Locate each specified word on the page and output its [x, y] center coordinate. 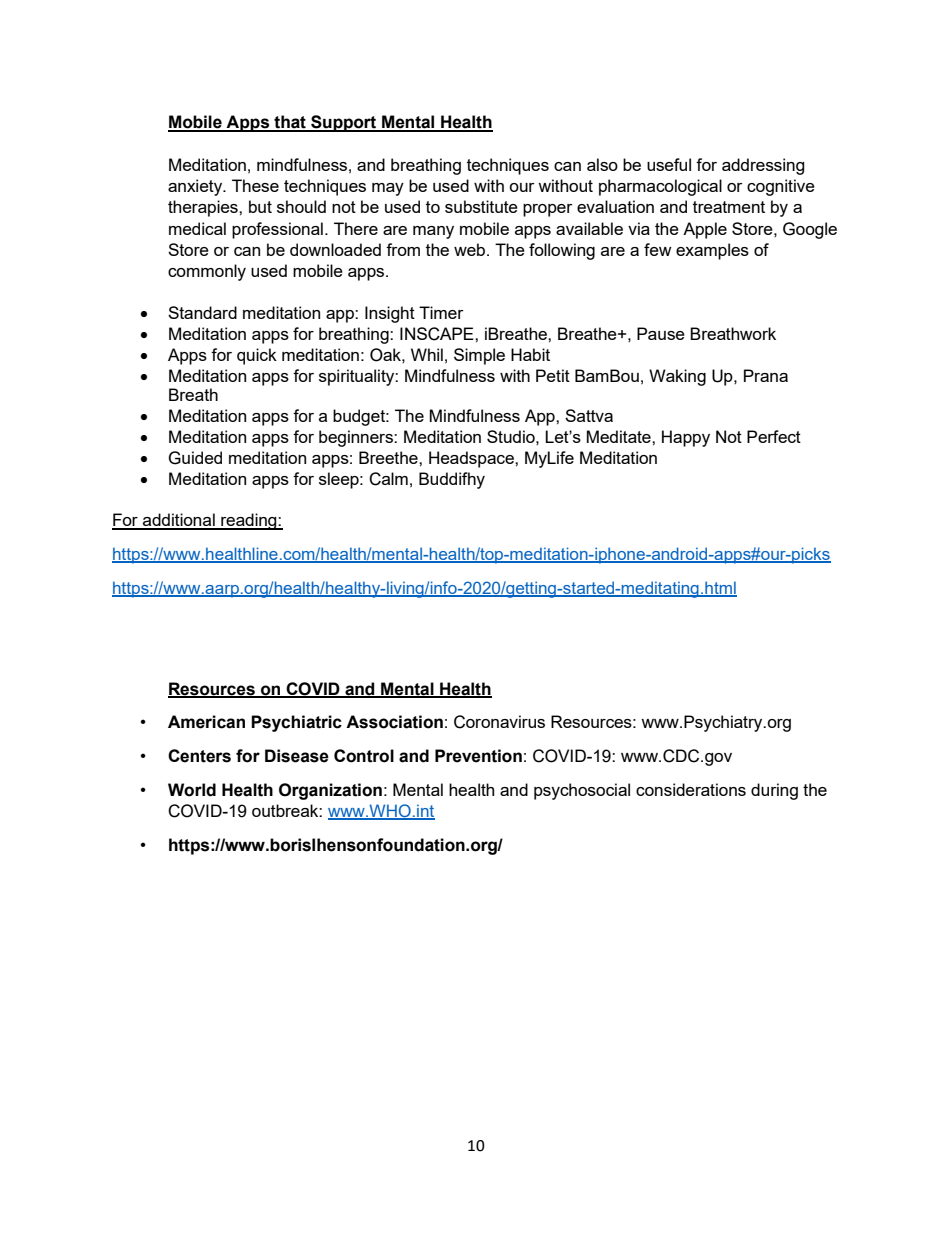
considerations [691, 789]
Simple [479, 356]
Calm [388, 479]
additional [179, 521]
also [602, 164]
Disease [297, 756]
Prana [766, 375]
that [290, 123]
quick [257, 356]
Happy [686, 438]
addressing [763, 166]
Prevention [478, 756]
